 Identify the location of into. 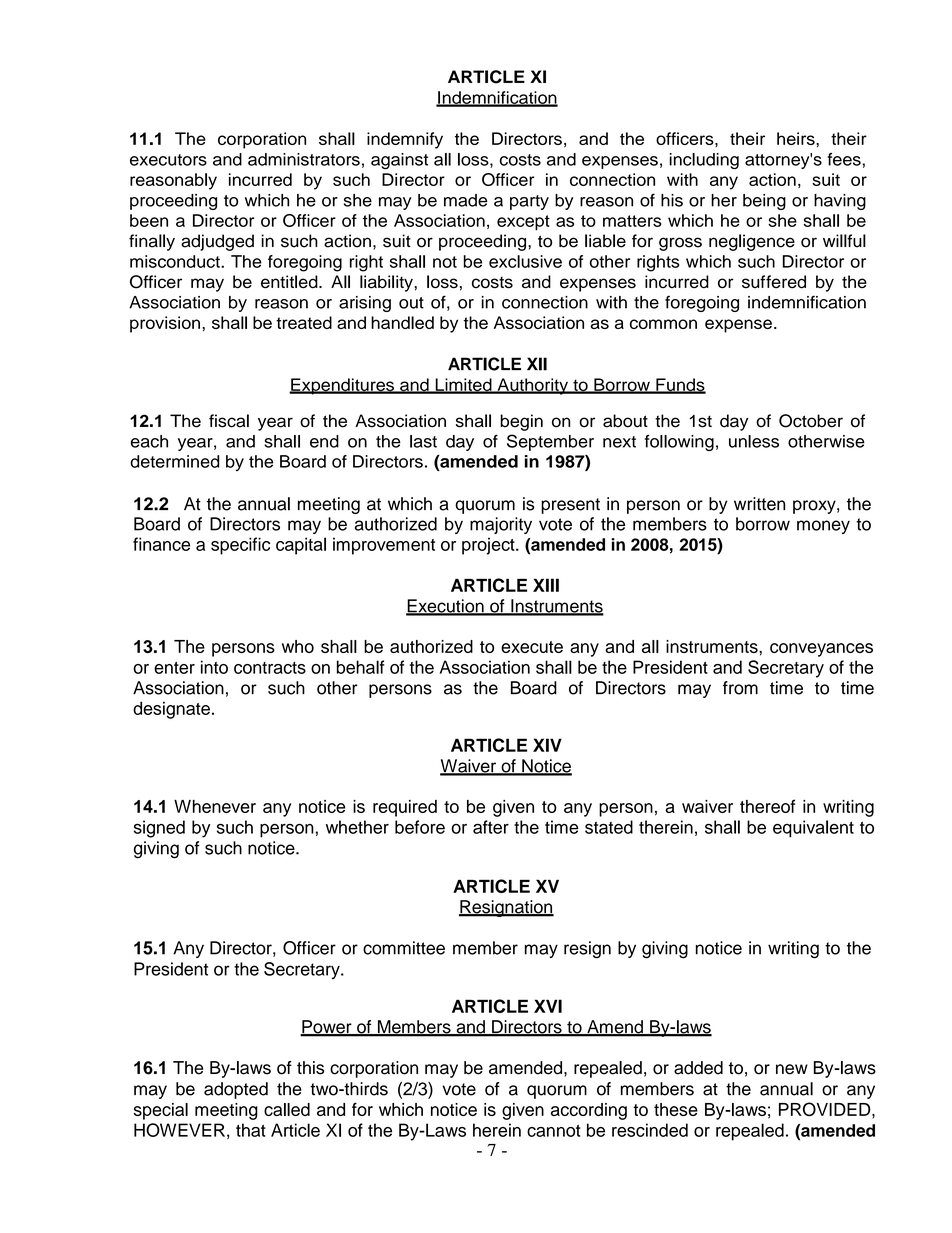
(214, 667).
